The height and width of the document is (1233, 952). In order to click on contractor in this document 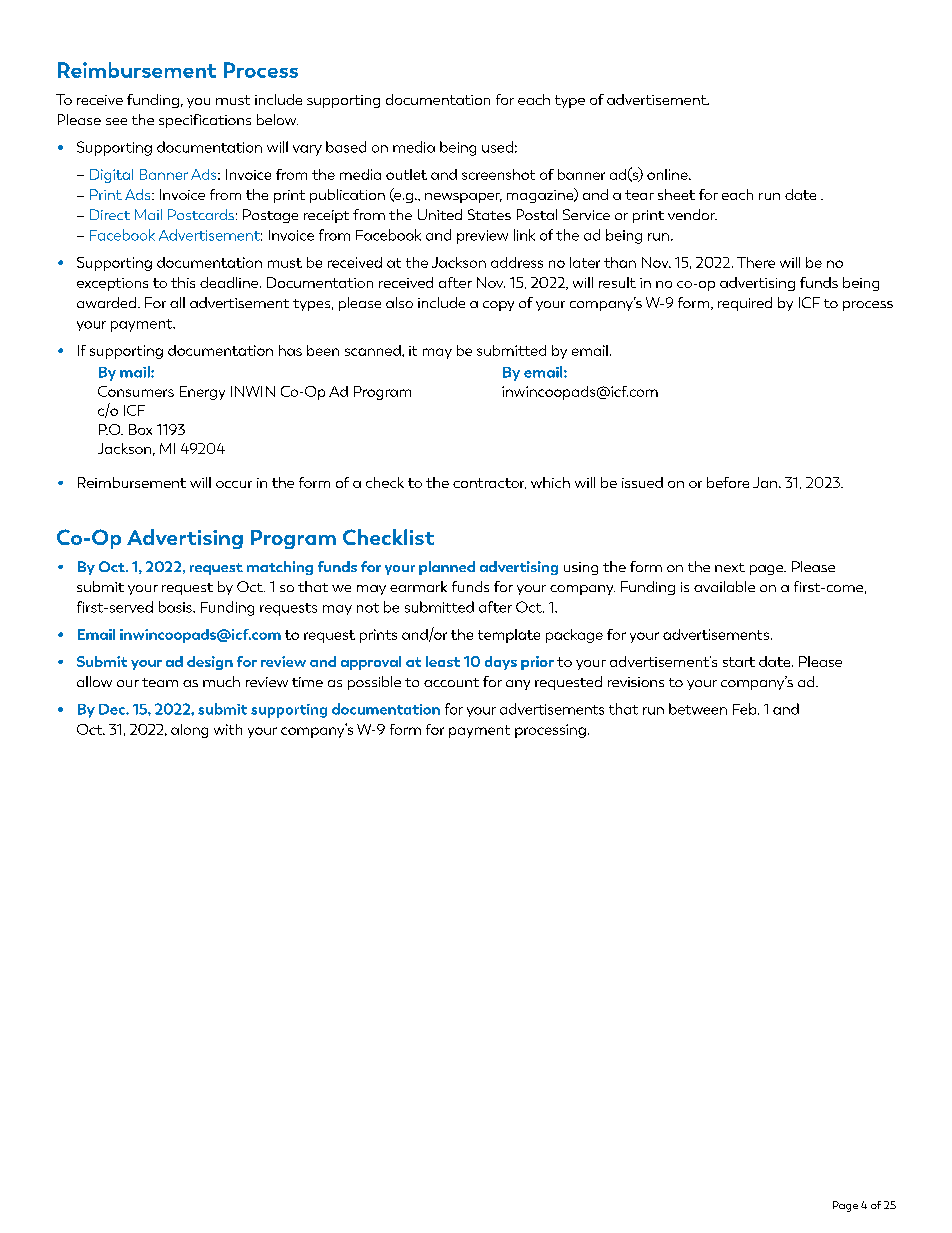, I will do `click(489, 483)`.
